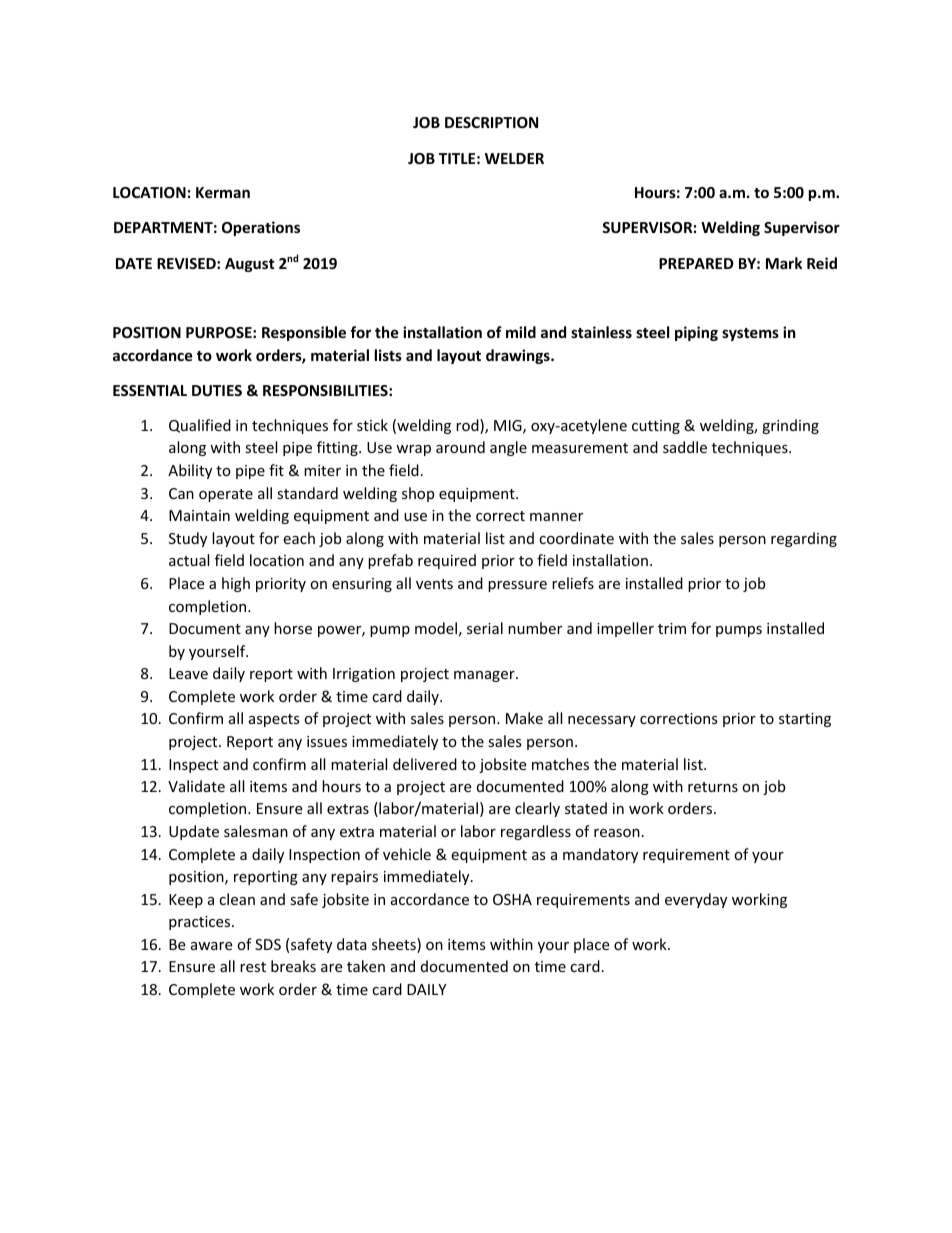 The image size is (952, 1233). Describe the element at coordinates (514, 158) in the image. I see `WELDER` at that location.
